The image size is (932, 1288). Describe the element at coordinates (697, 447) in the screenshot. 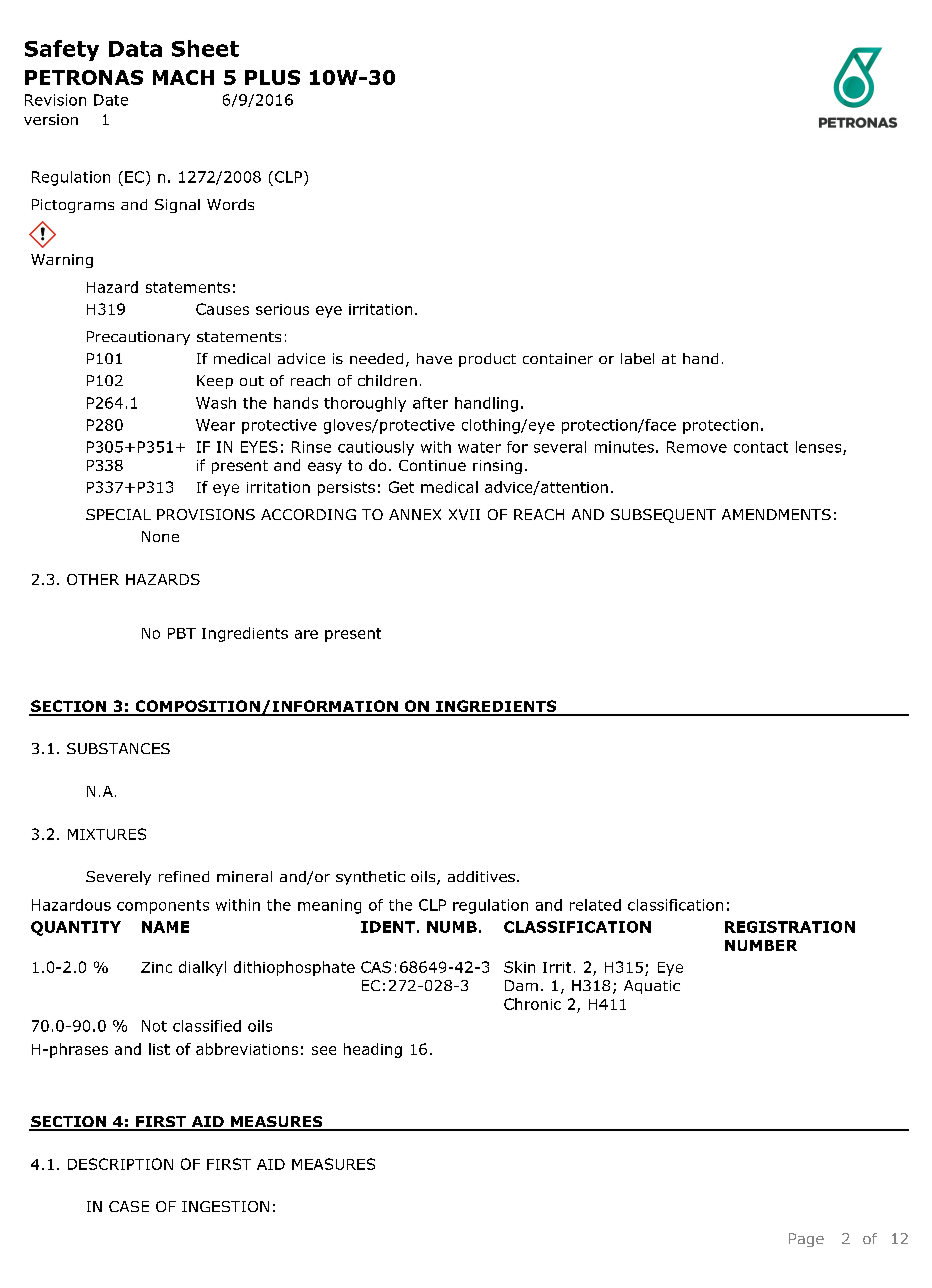

I see `Remove` at that location.
